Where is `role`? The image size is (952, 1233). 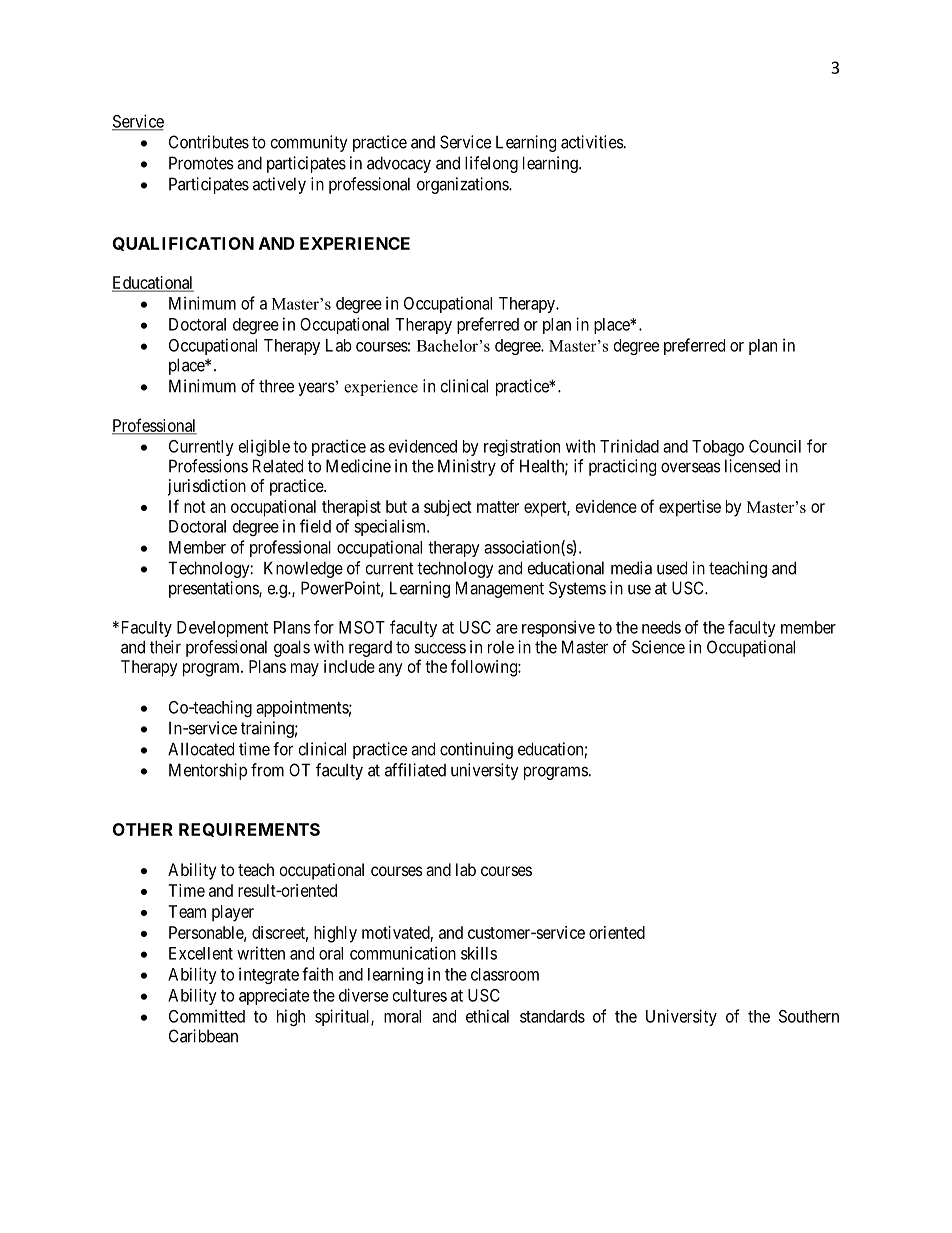 role is located at coordinates (501, 647).
